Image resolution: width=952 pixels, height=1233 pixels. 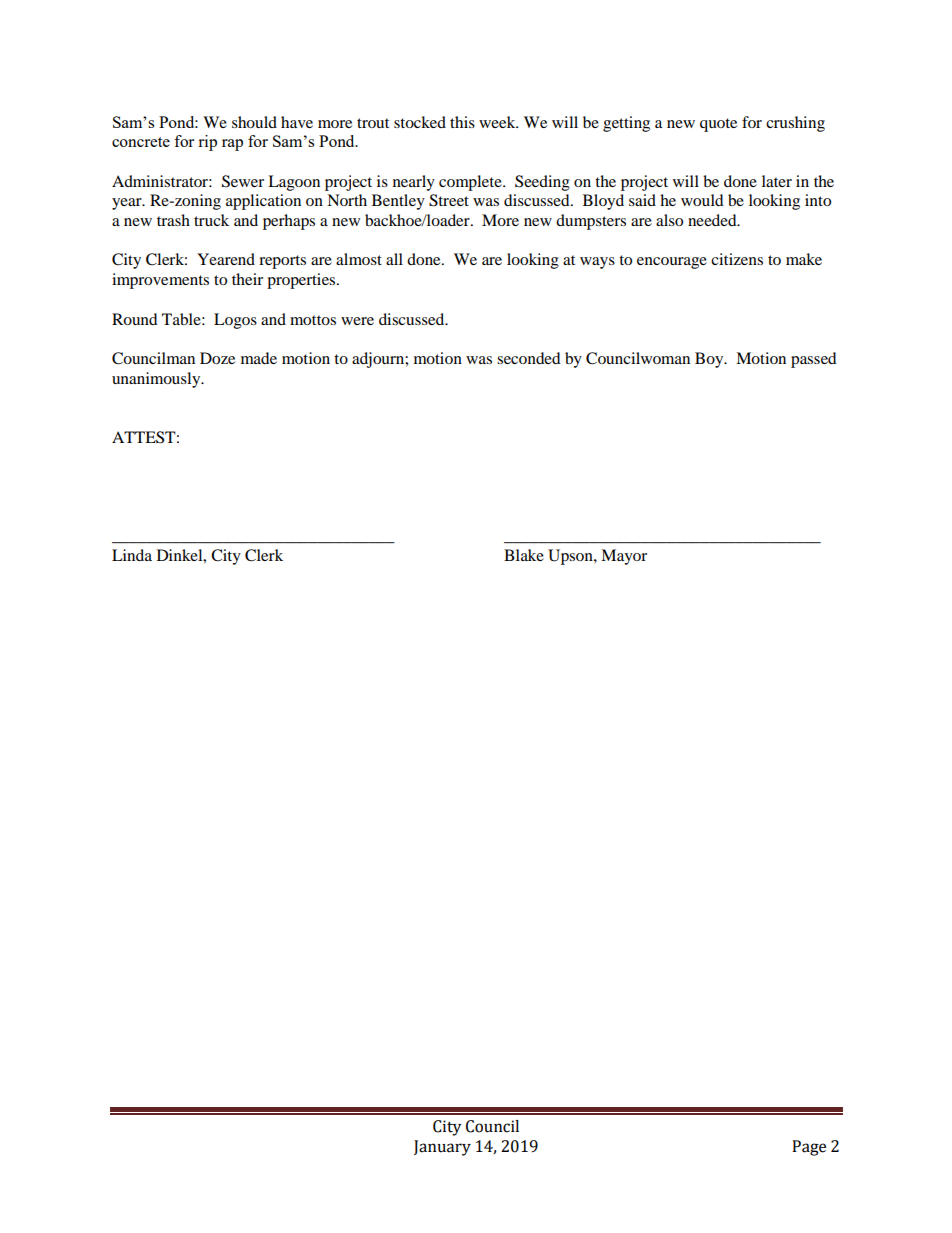 I want to click on Mayor, so click(x=624, y=557).
